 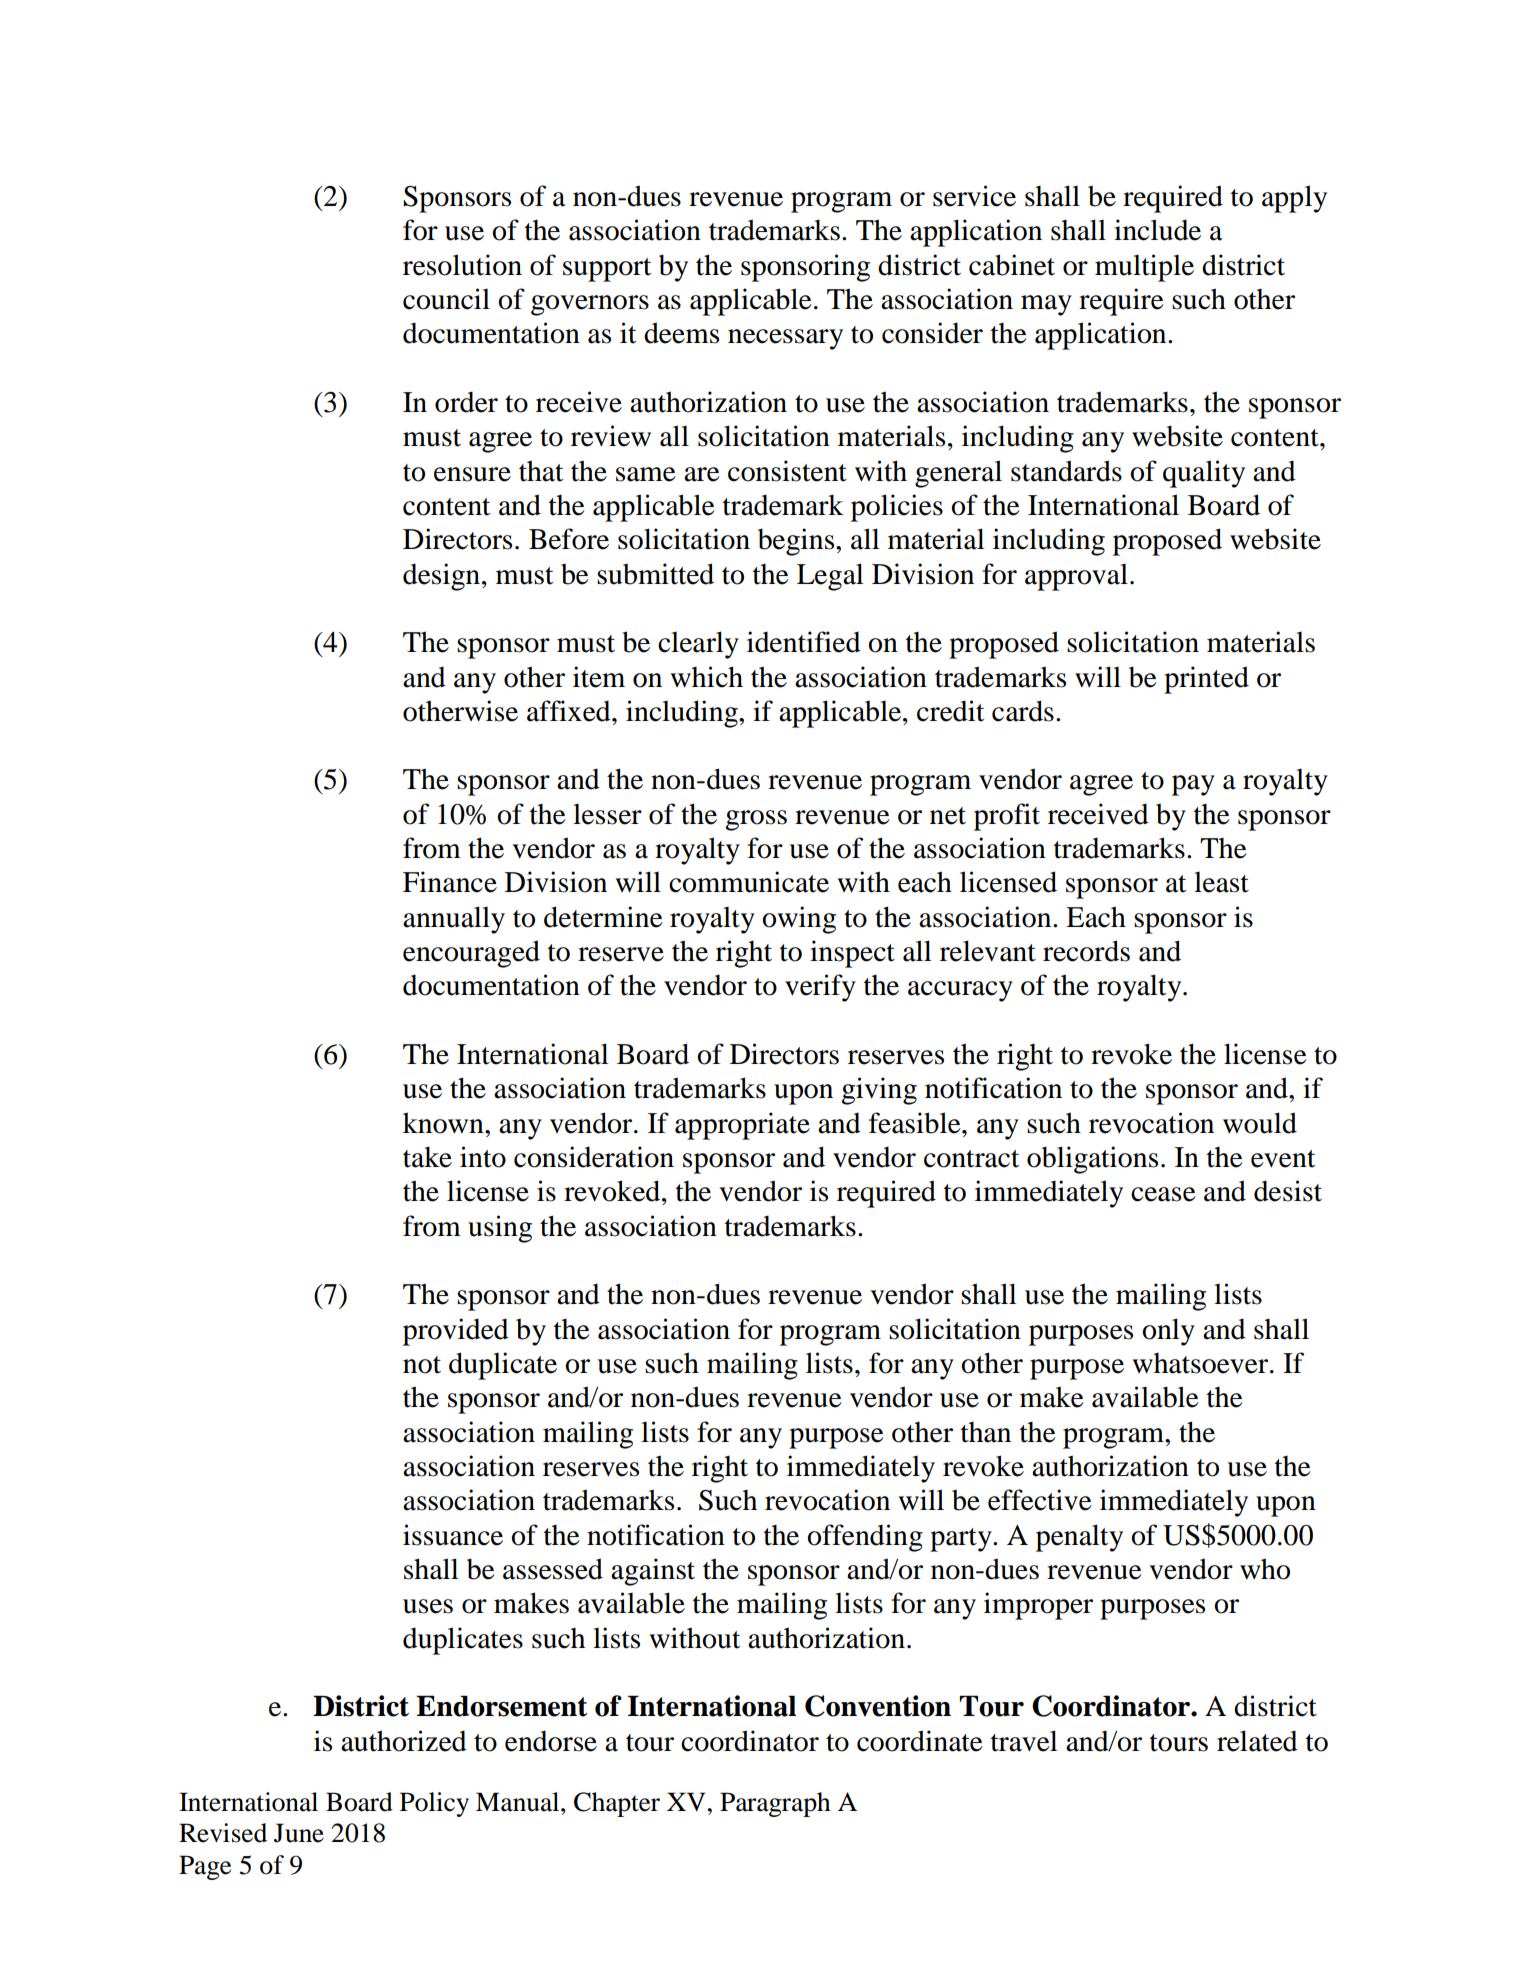 I want to click on printed, so click(x=1206, y=680).
